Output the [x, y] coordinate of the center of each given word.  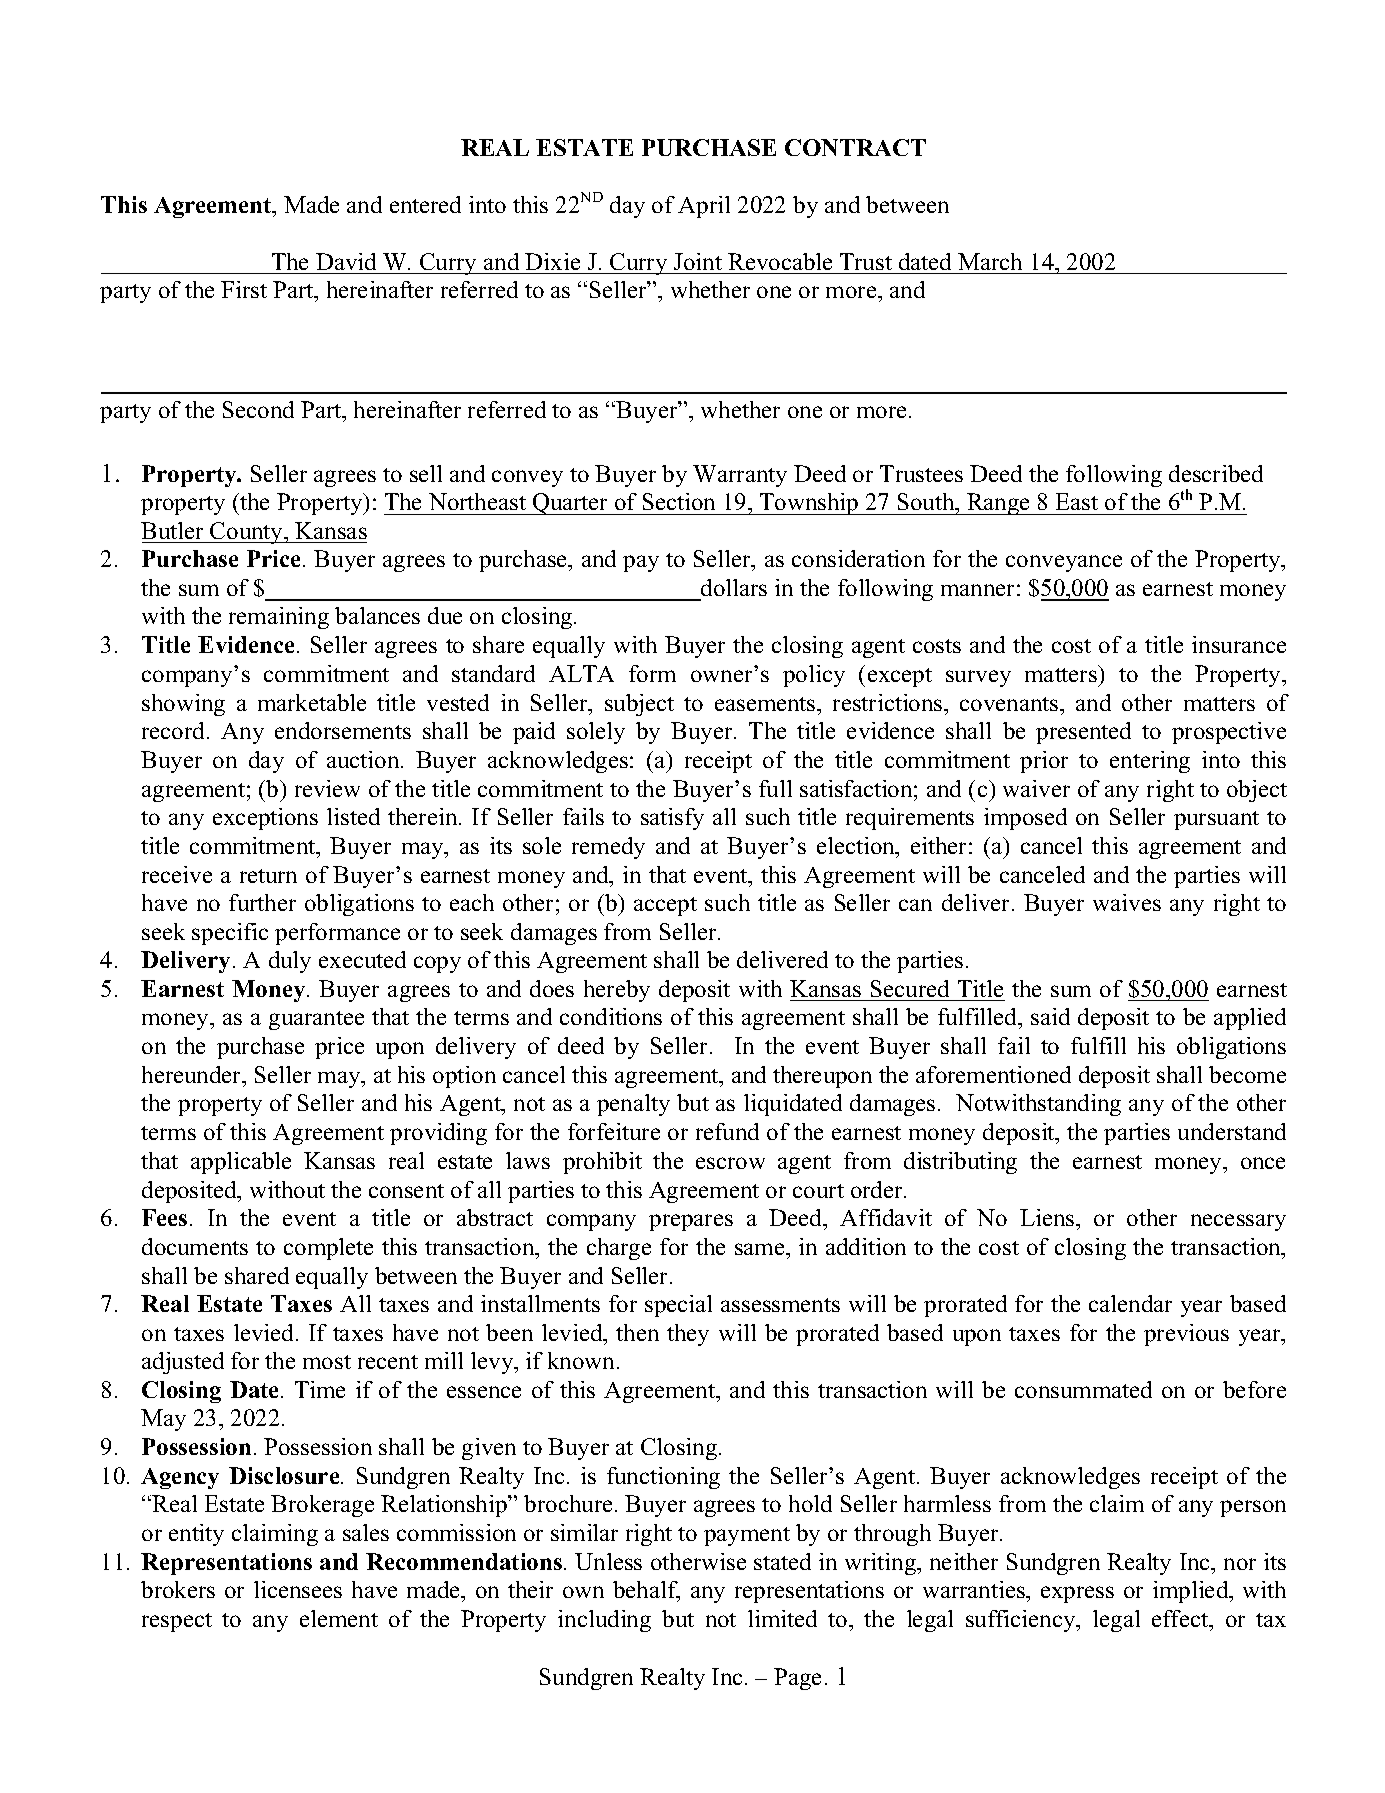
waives [1127, 902]
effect [1181, 1618]
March [990, 261]
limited [782, 1618]
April [704, 207]
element [339, 1618]
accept [665, 906]
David [346, 261]
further [262, 902]
